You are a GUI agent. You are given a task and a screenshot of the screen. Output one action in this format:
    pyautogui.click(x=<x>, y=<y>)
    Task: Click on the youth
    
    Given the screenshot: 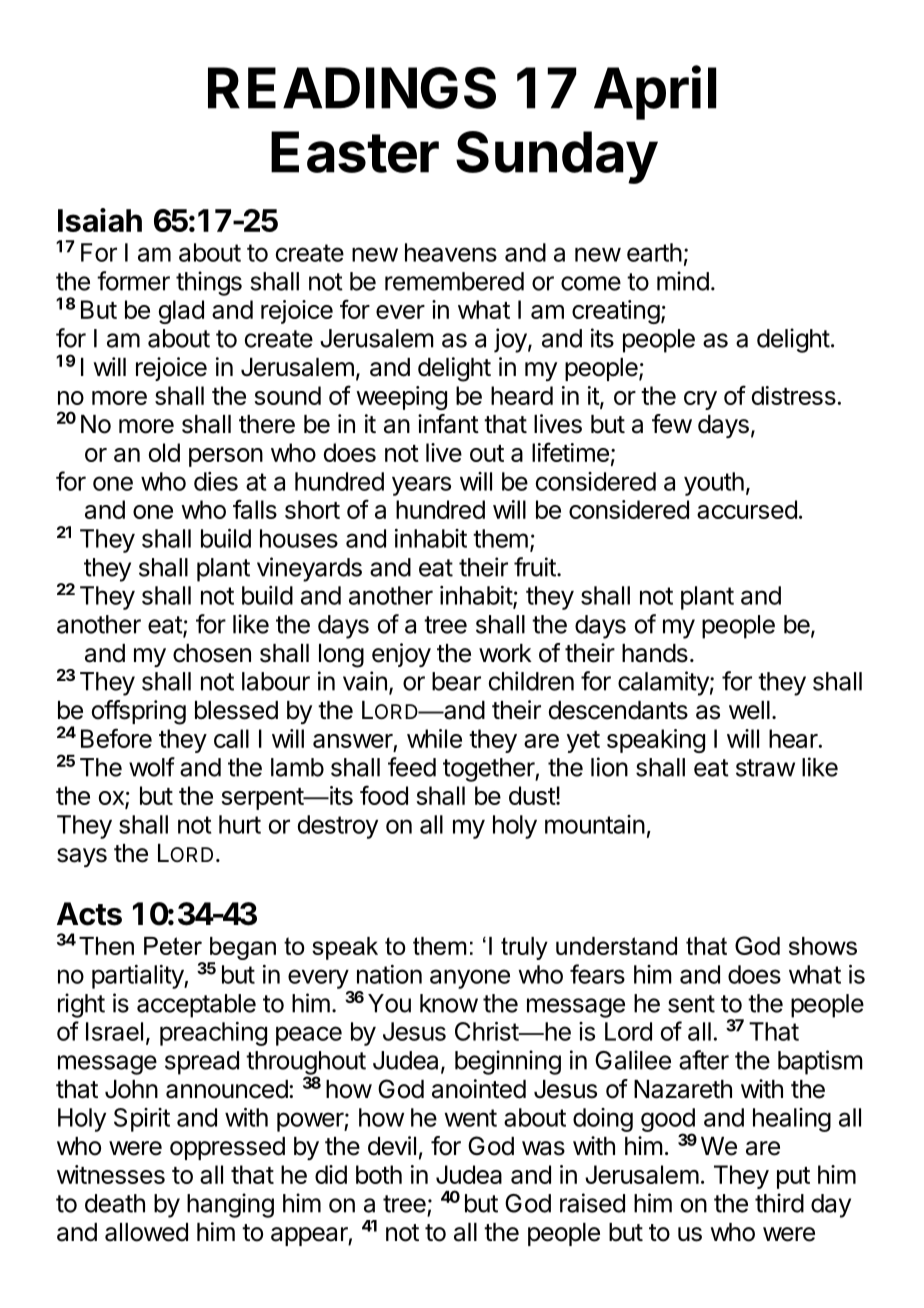 What is the action you would take?
    pyautogui.click(x=714, y=484)
